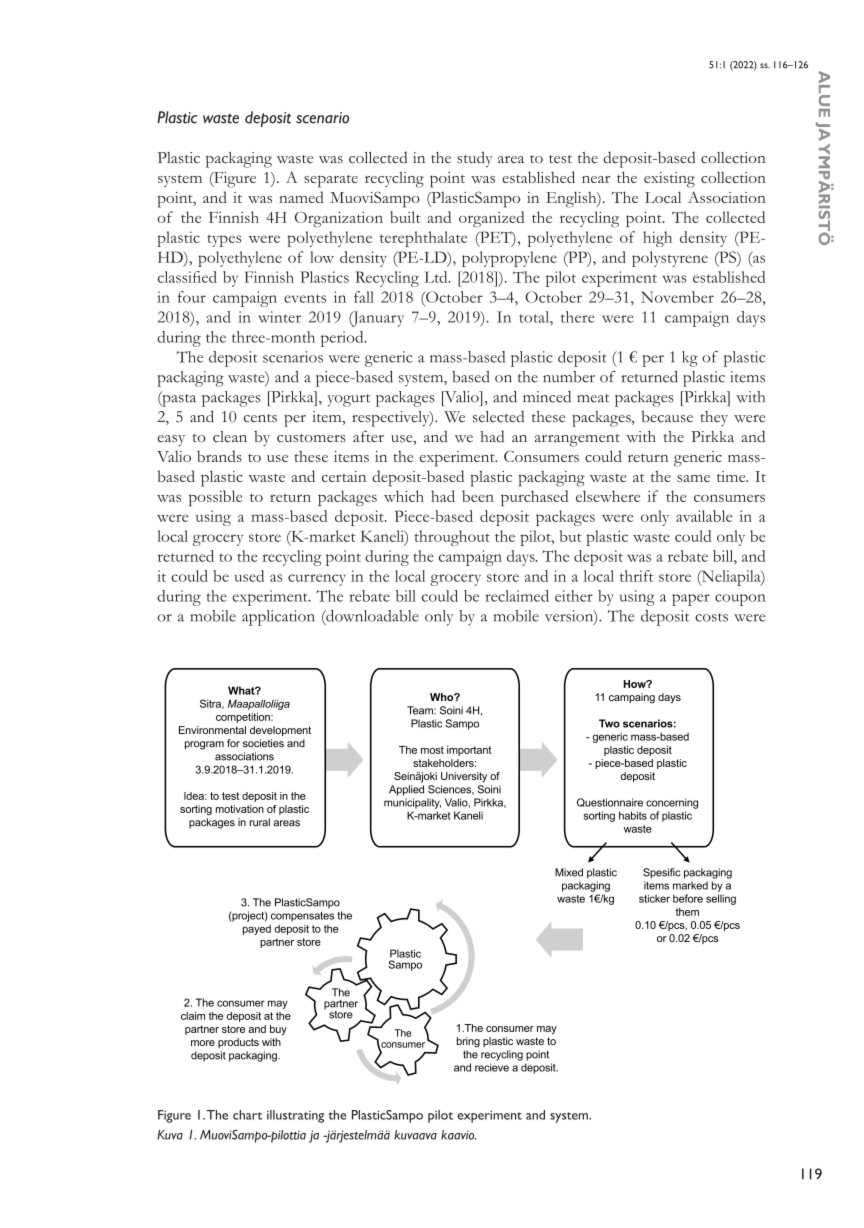  I want to click on cents, so click(260, 418).
